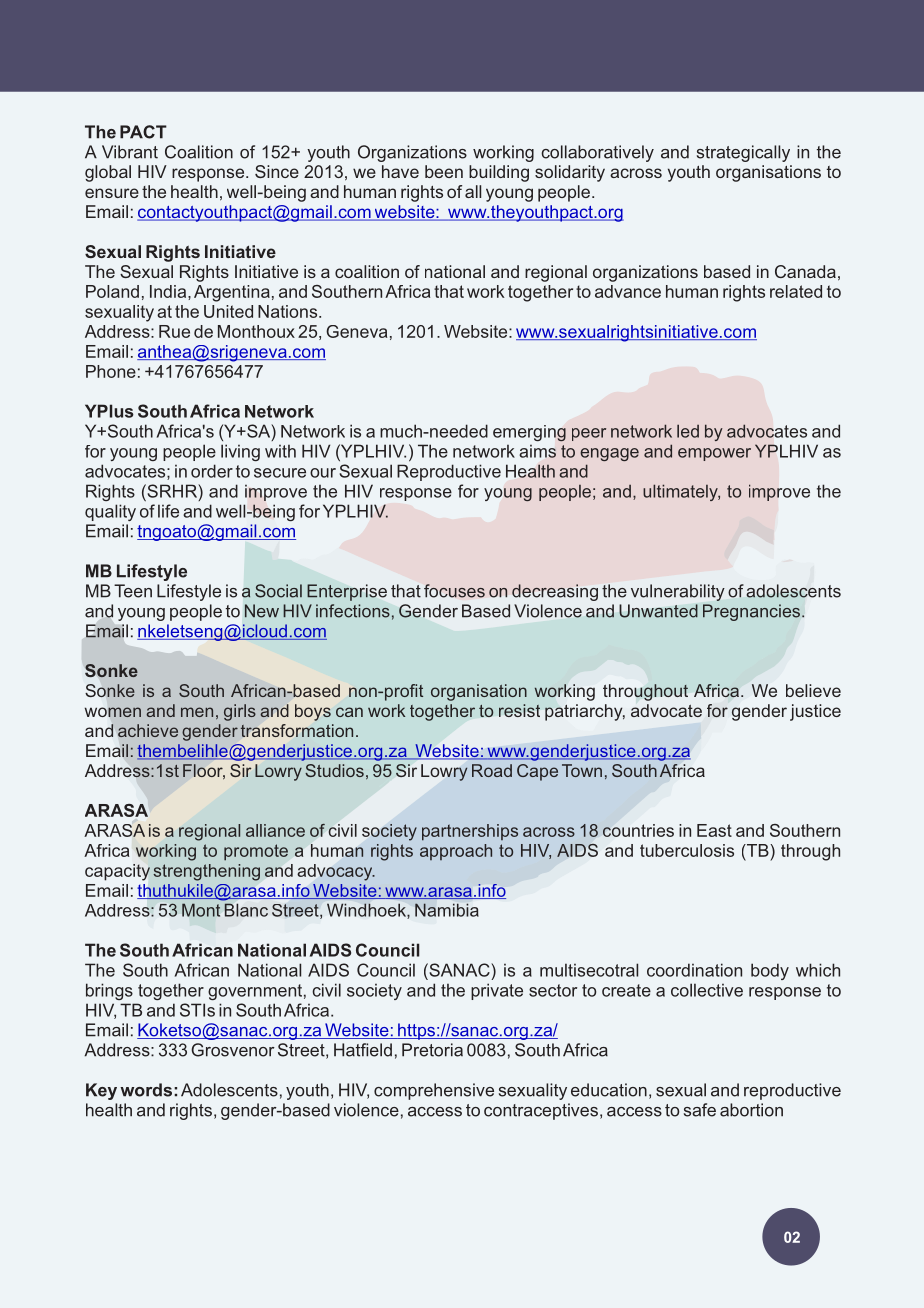 This screenshot has width=924, height=1308. I want to click on strategically, so click(743, 153).
